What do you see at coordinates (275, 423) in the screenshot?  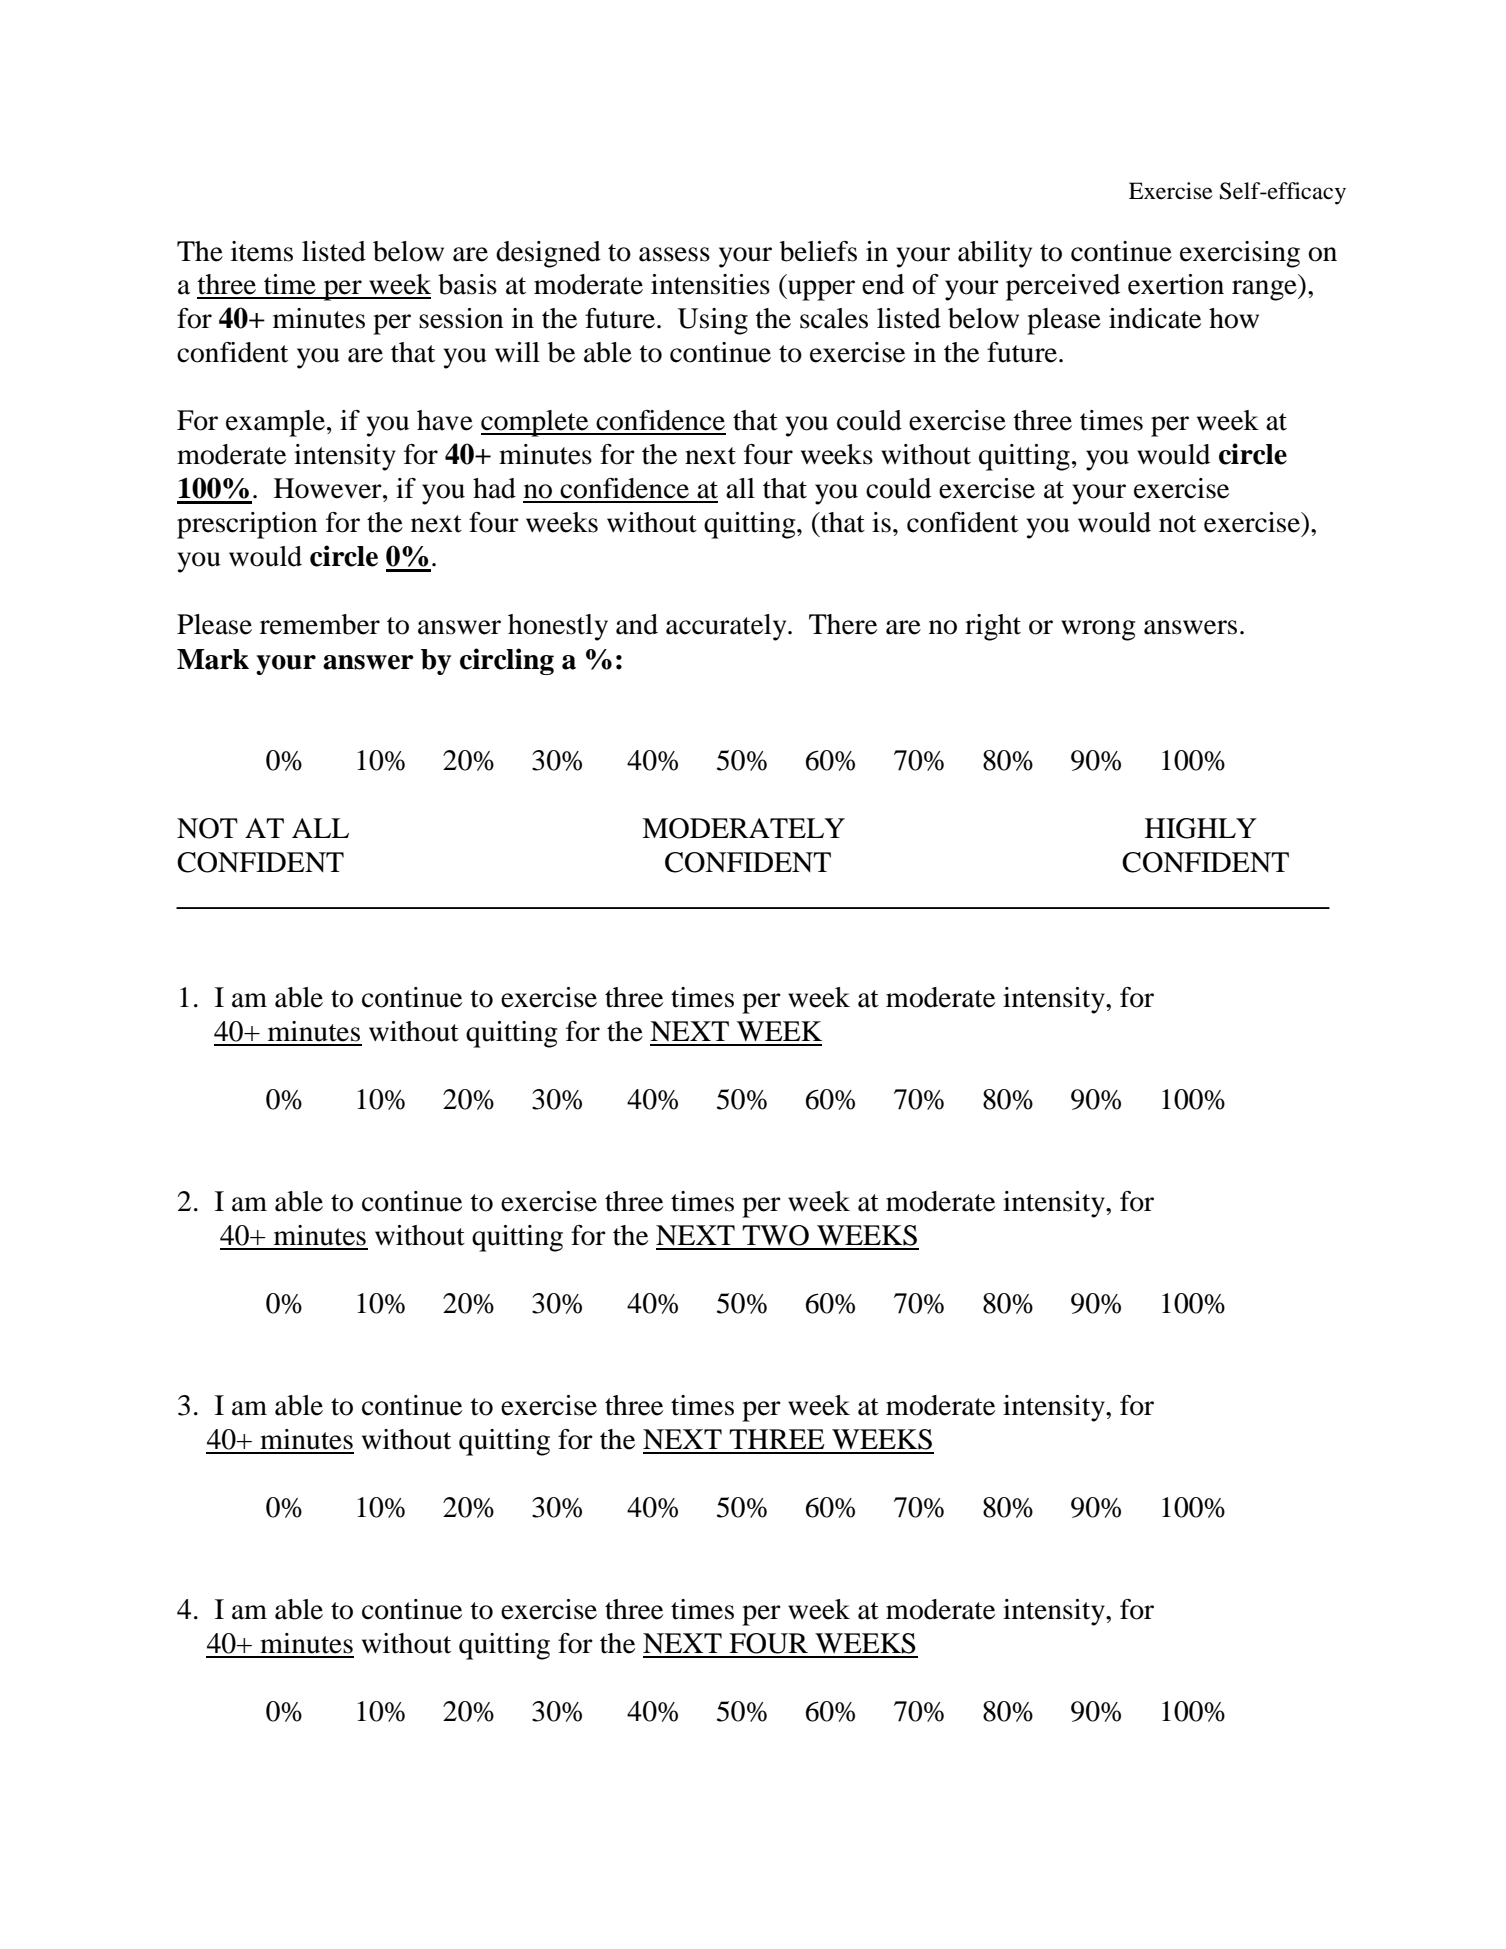 I see `example` at bounding box center [275, 423].
